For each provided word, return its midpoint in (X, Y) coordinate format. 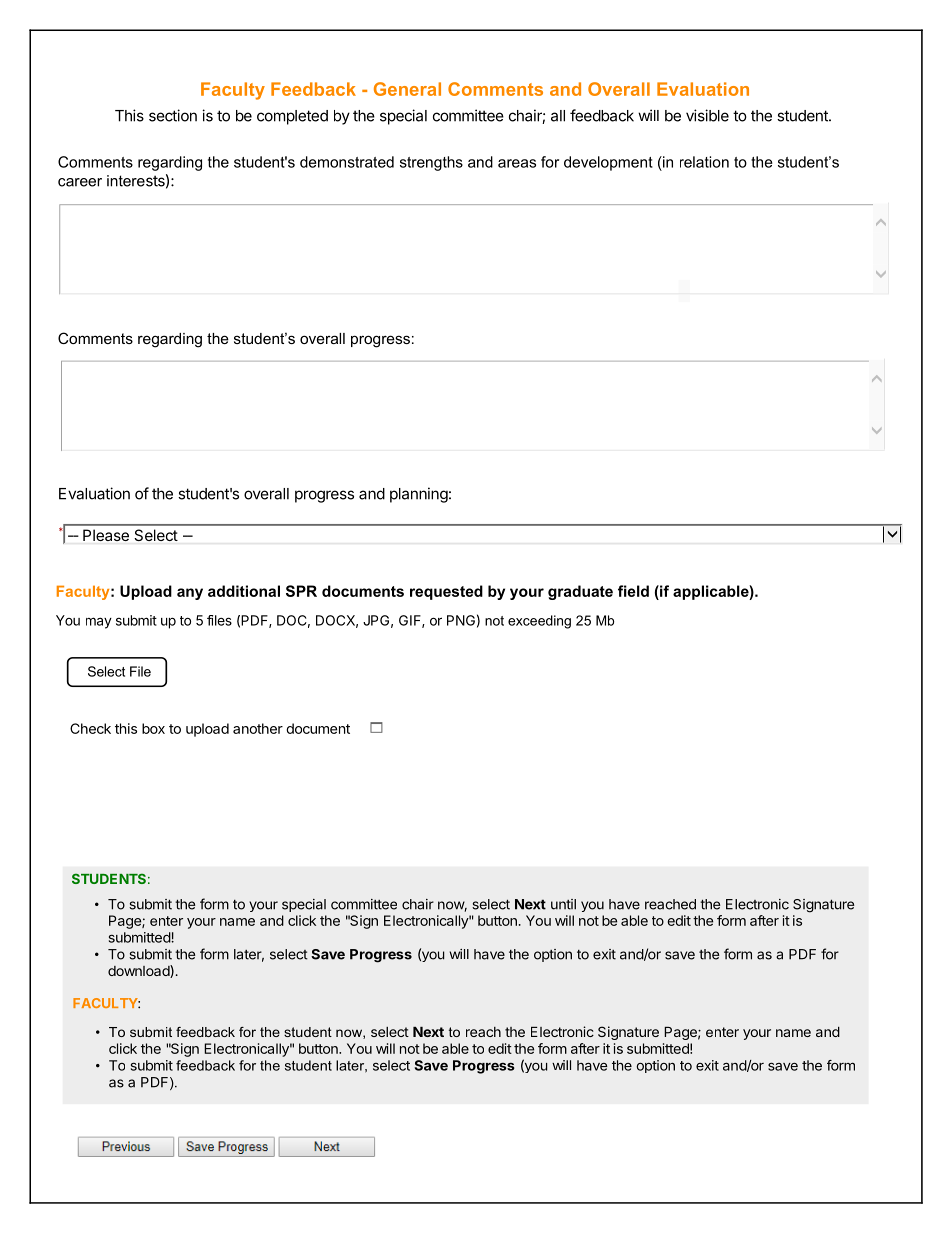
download (139, 971)
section (173, 115)
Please (106, 535)
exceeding (539, 622)
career (80, 182)
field (633, 591)
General (407, 89)
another (258, 728)
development (608, 163)
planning (419, 495)
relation (704, 162)
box (153, 728)
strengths (431, 163)
